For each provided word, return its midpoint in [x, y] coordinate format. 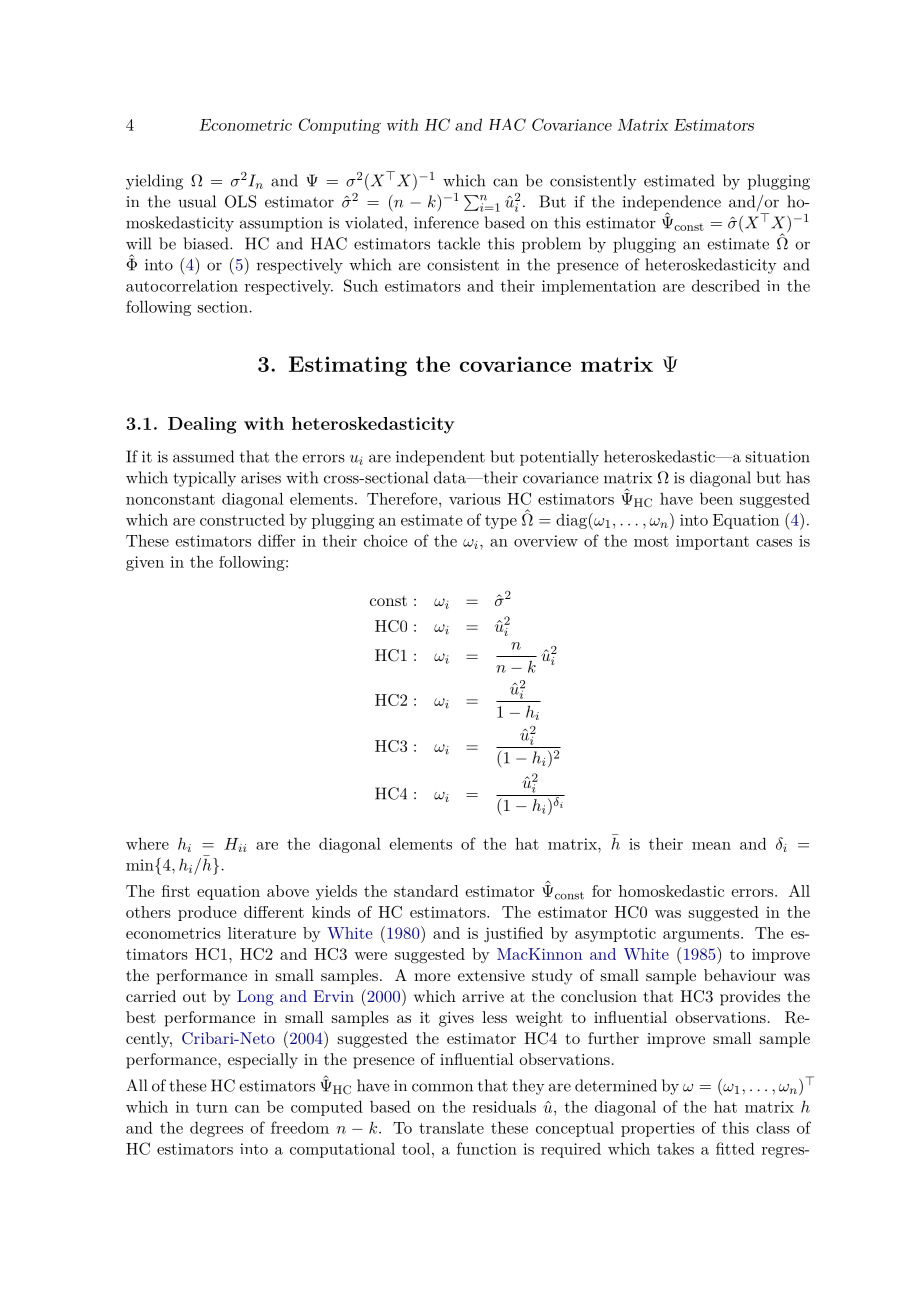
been [716, 498]
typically [204, 479]
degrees [216, 1129]
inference [446, 222]
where [147, 843]
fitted [735, 1148]
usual [197, 201]
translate [451, 1128]
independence [672, 204]
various [475, 499]
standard [426, 891]
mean [711, 846]
